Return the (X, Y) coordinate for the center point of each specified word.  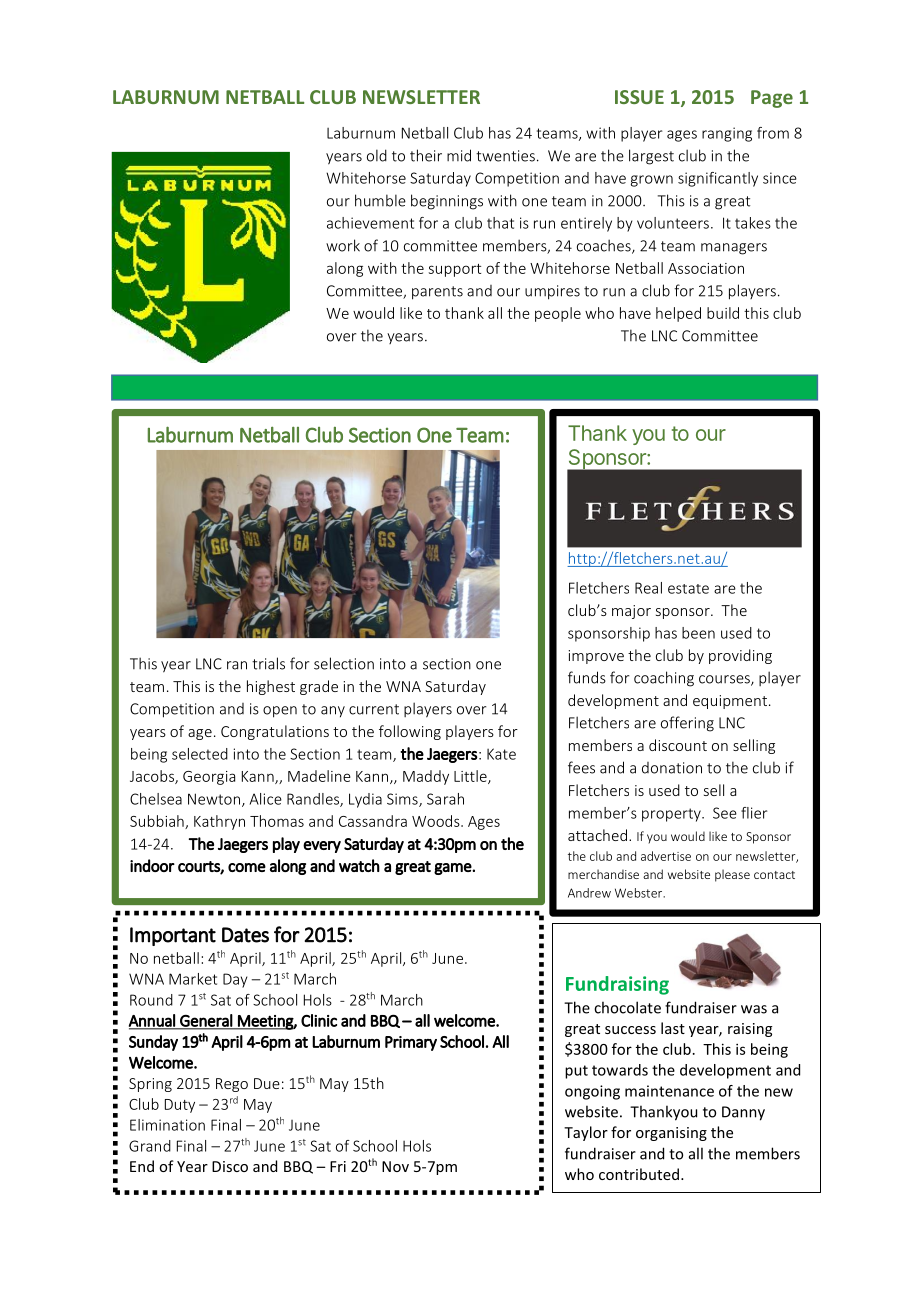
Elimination (167, 1125)
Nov (395, 1166)
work (343, 245)
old (377, 155)
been (698, 633)
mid (459, 155)
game (453, 869)
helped (678, 314)
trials (268, 663)
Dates (245, 935)
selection (344, 663)
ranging (727, 134)
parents (437, 293)
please (732, 875)
